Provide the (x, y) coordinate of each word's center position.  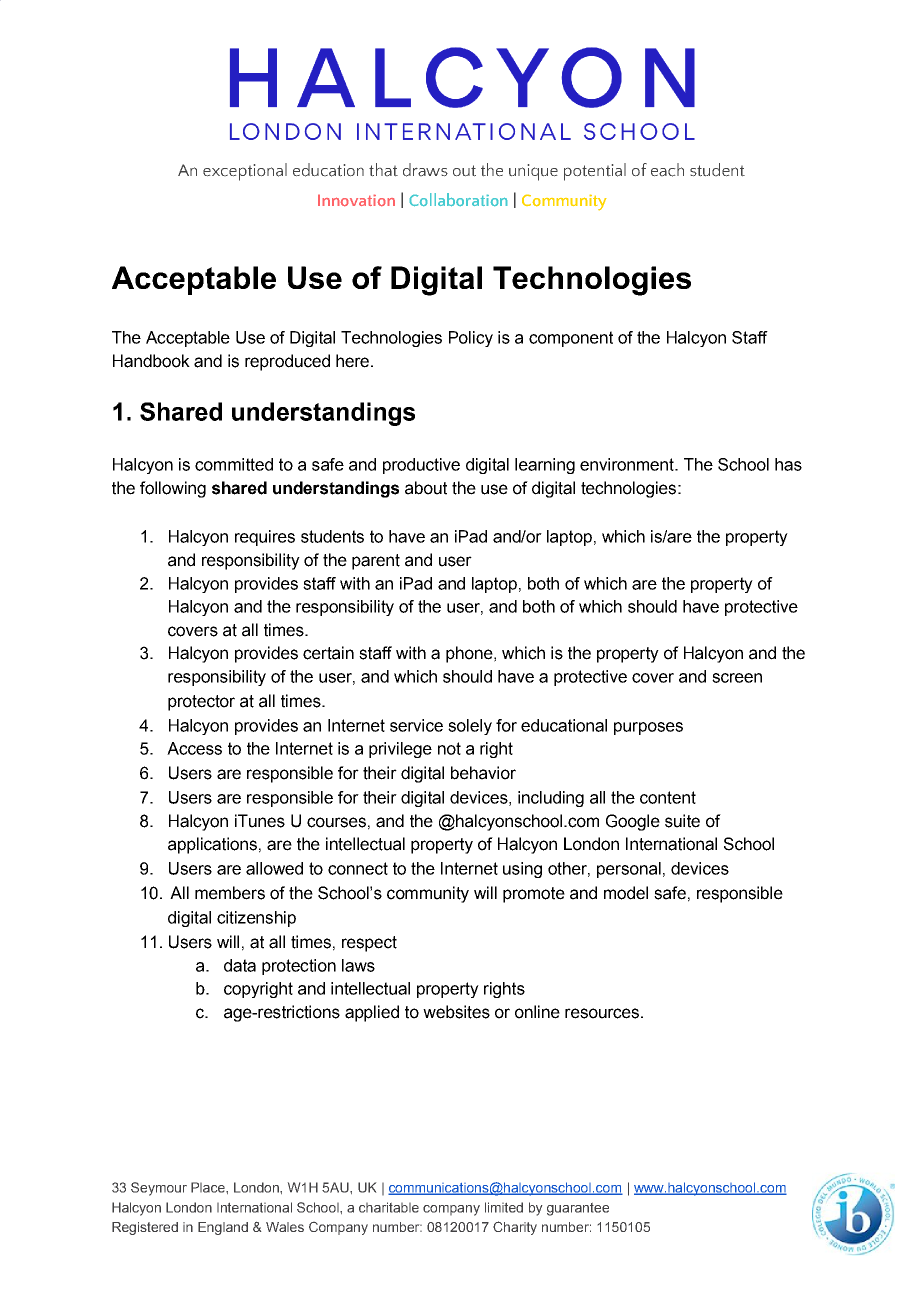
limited (504, 1207)
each (667, 170)
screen (737, 678)
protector (201, 703)
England (223, 1228)
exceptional (245, 172)
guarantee (578, 1209)
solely (470, 727)
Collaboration (458, 199)
